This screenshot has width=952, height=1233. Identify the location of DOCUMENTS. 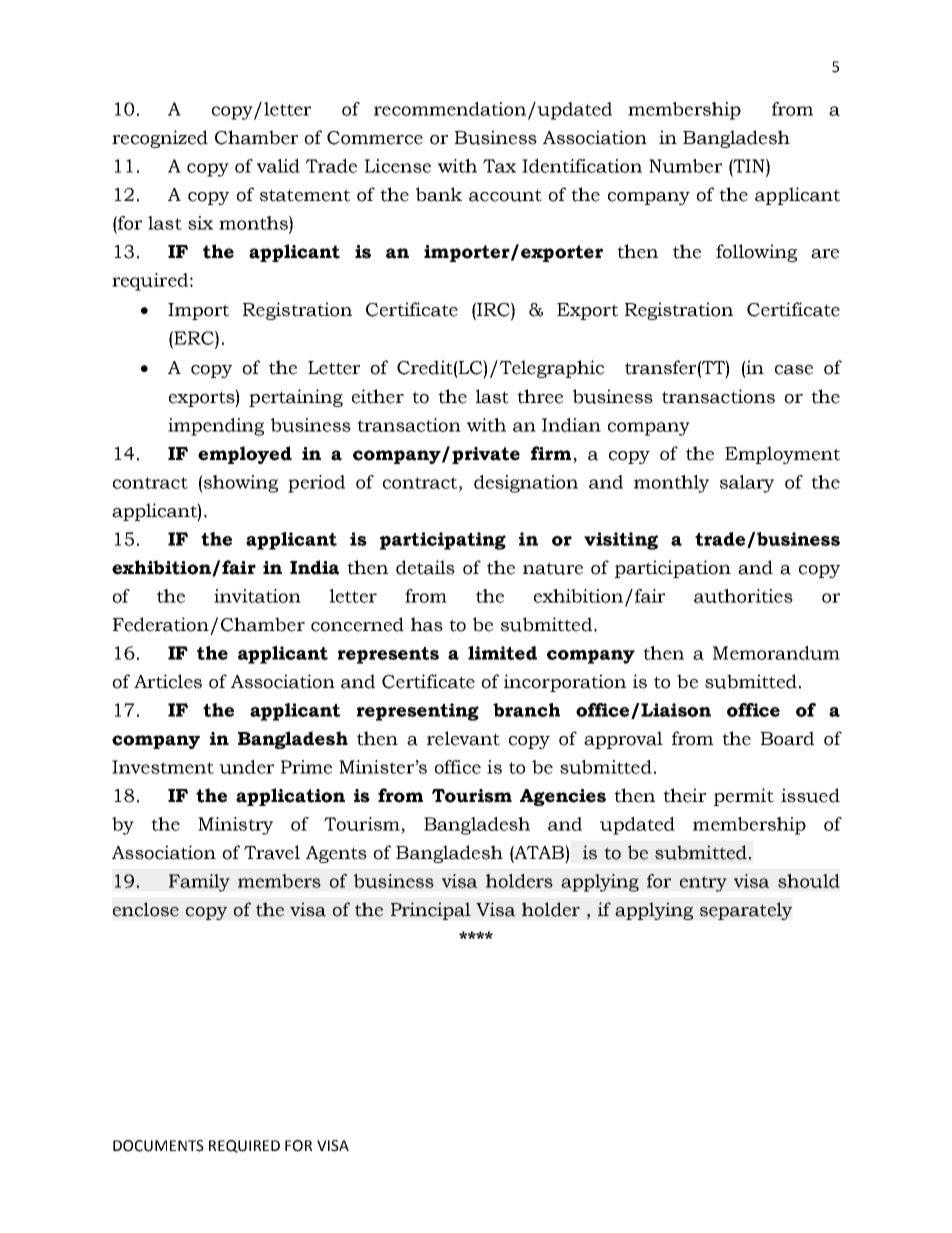
(158, 1146).
